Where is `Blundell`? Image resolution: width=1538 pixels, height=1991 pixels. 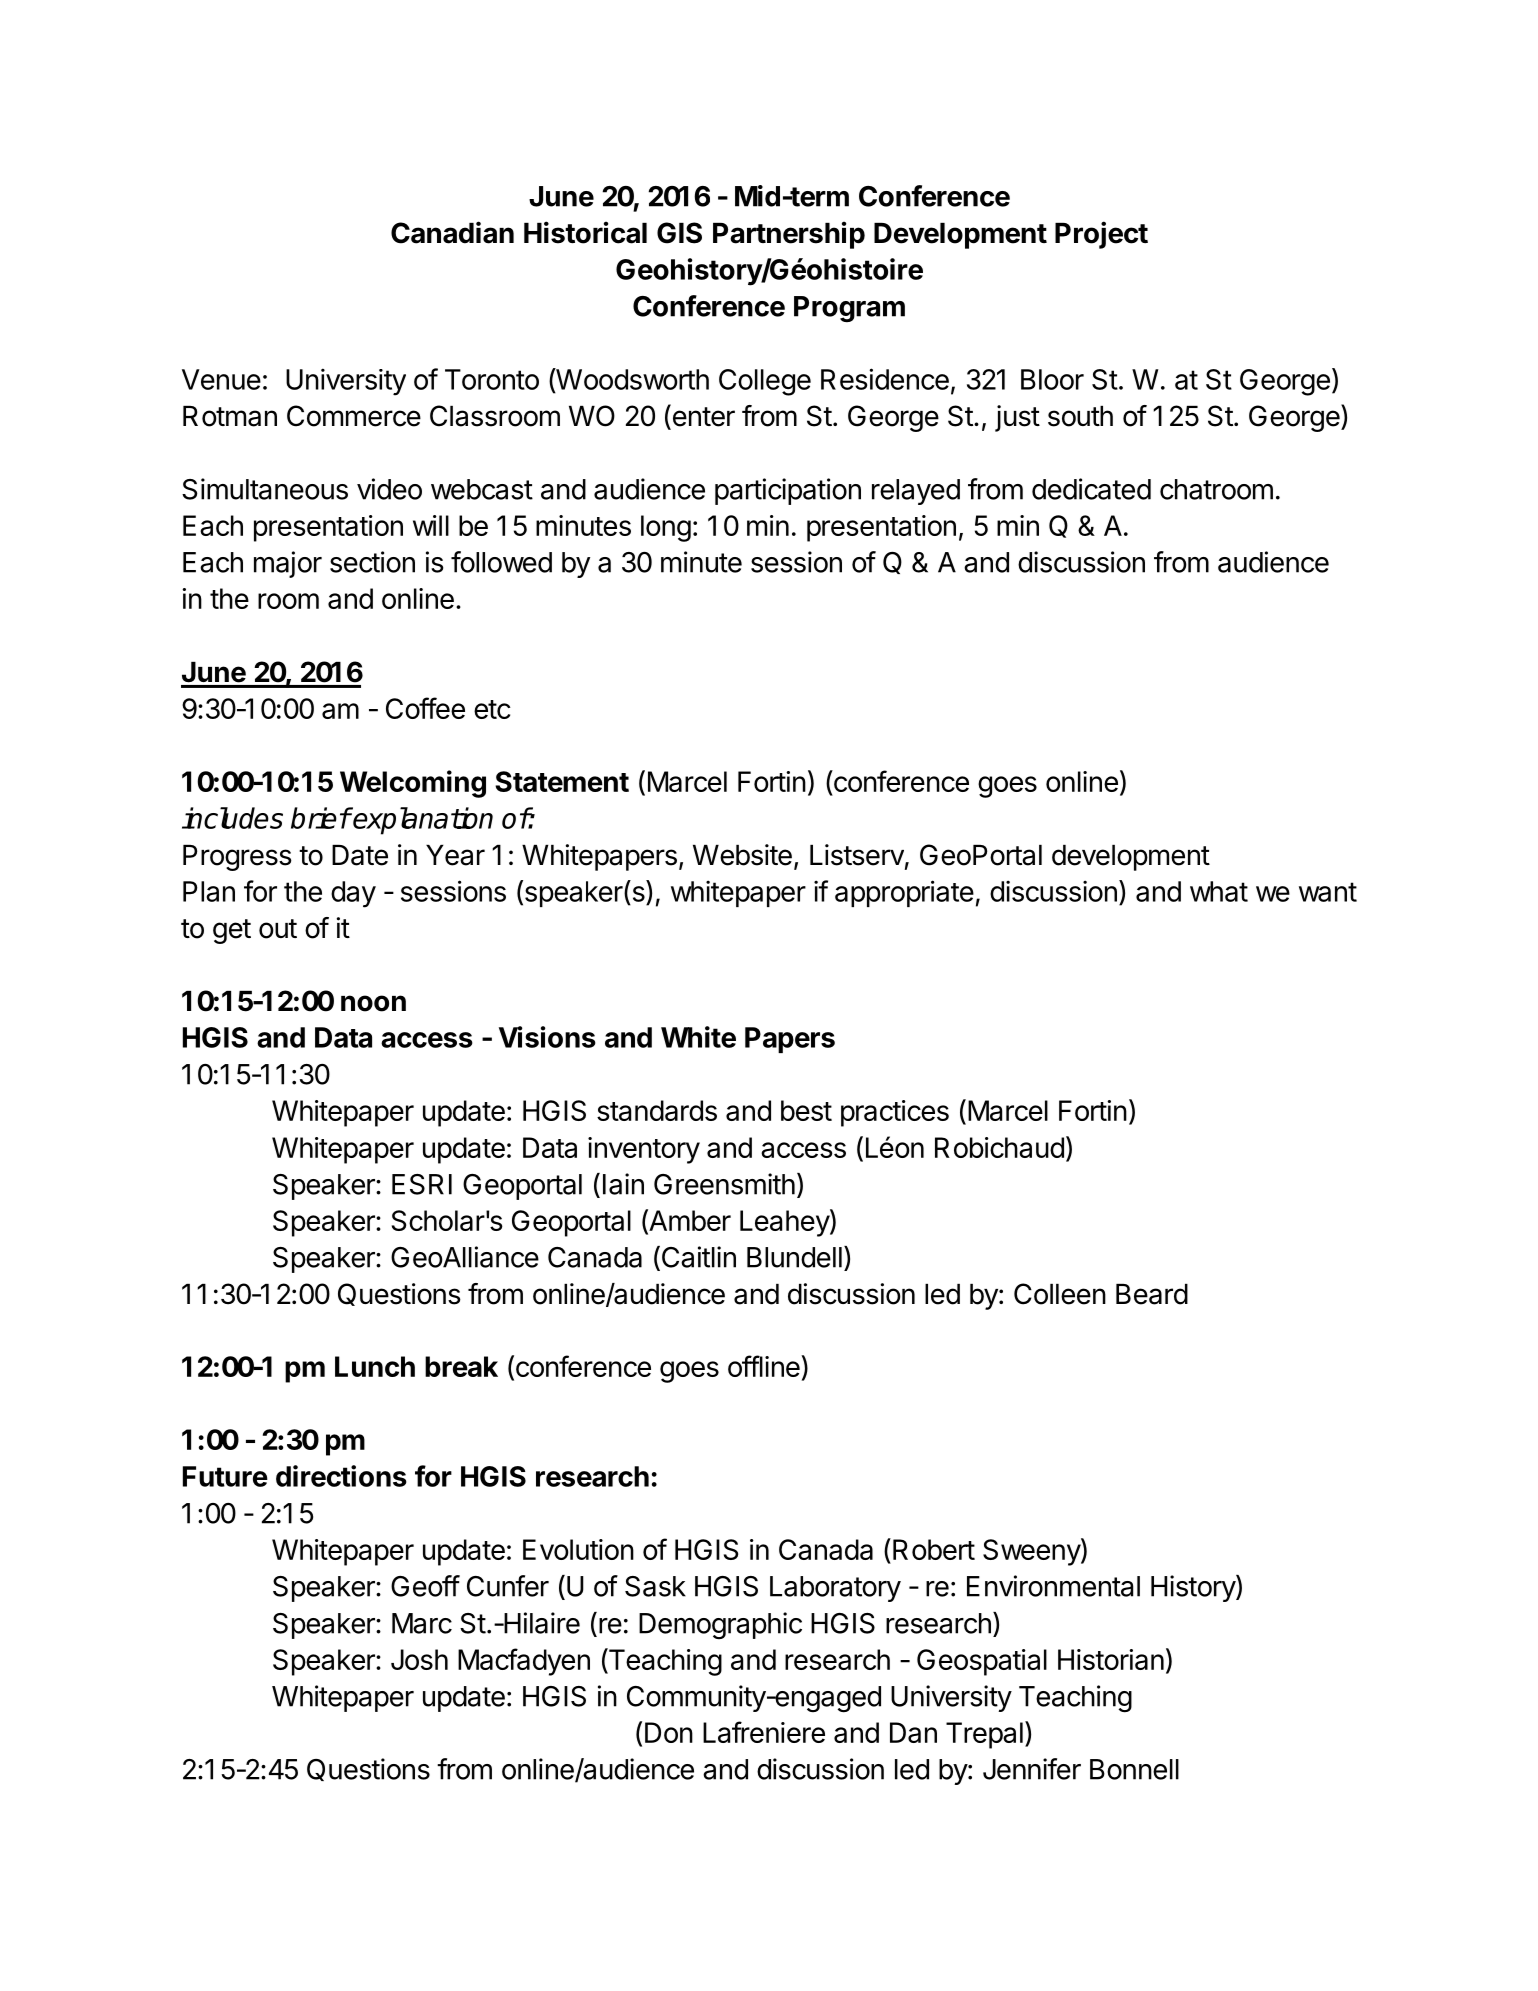 Blundell is located at coordinates (794, 1257).
